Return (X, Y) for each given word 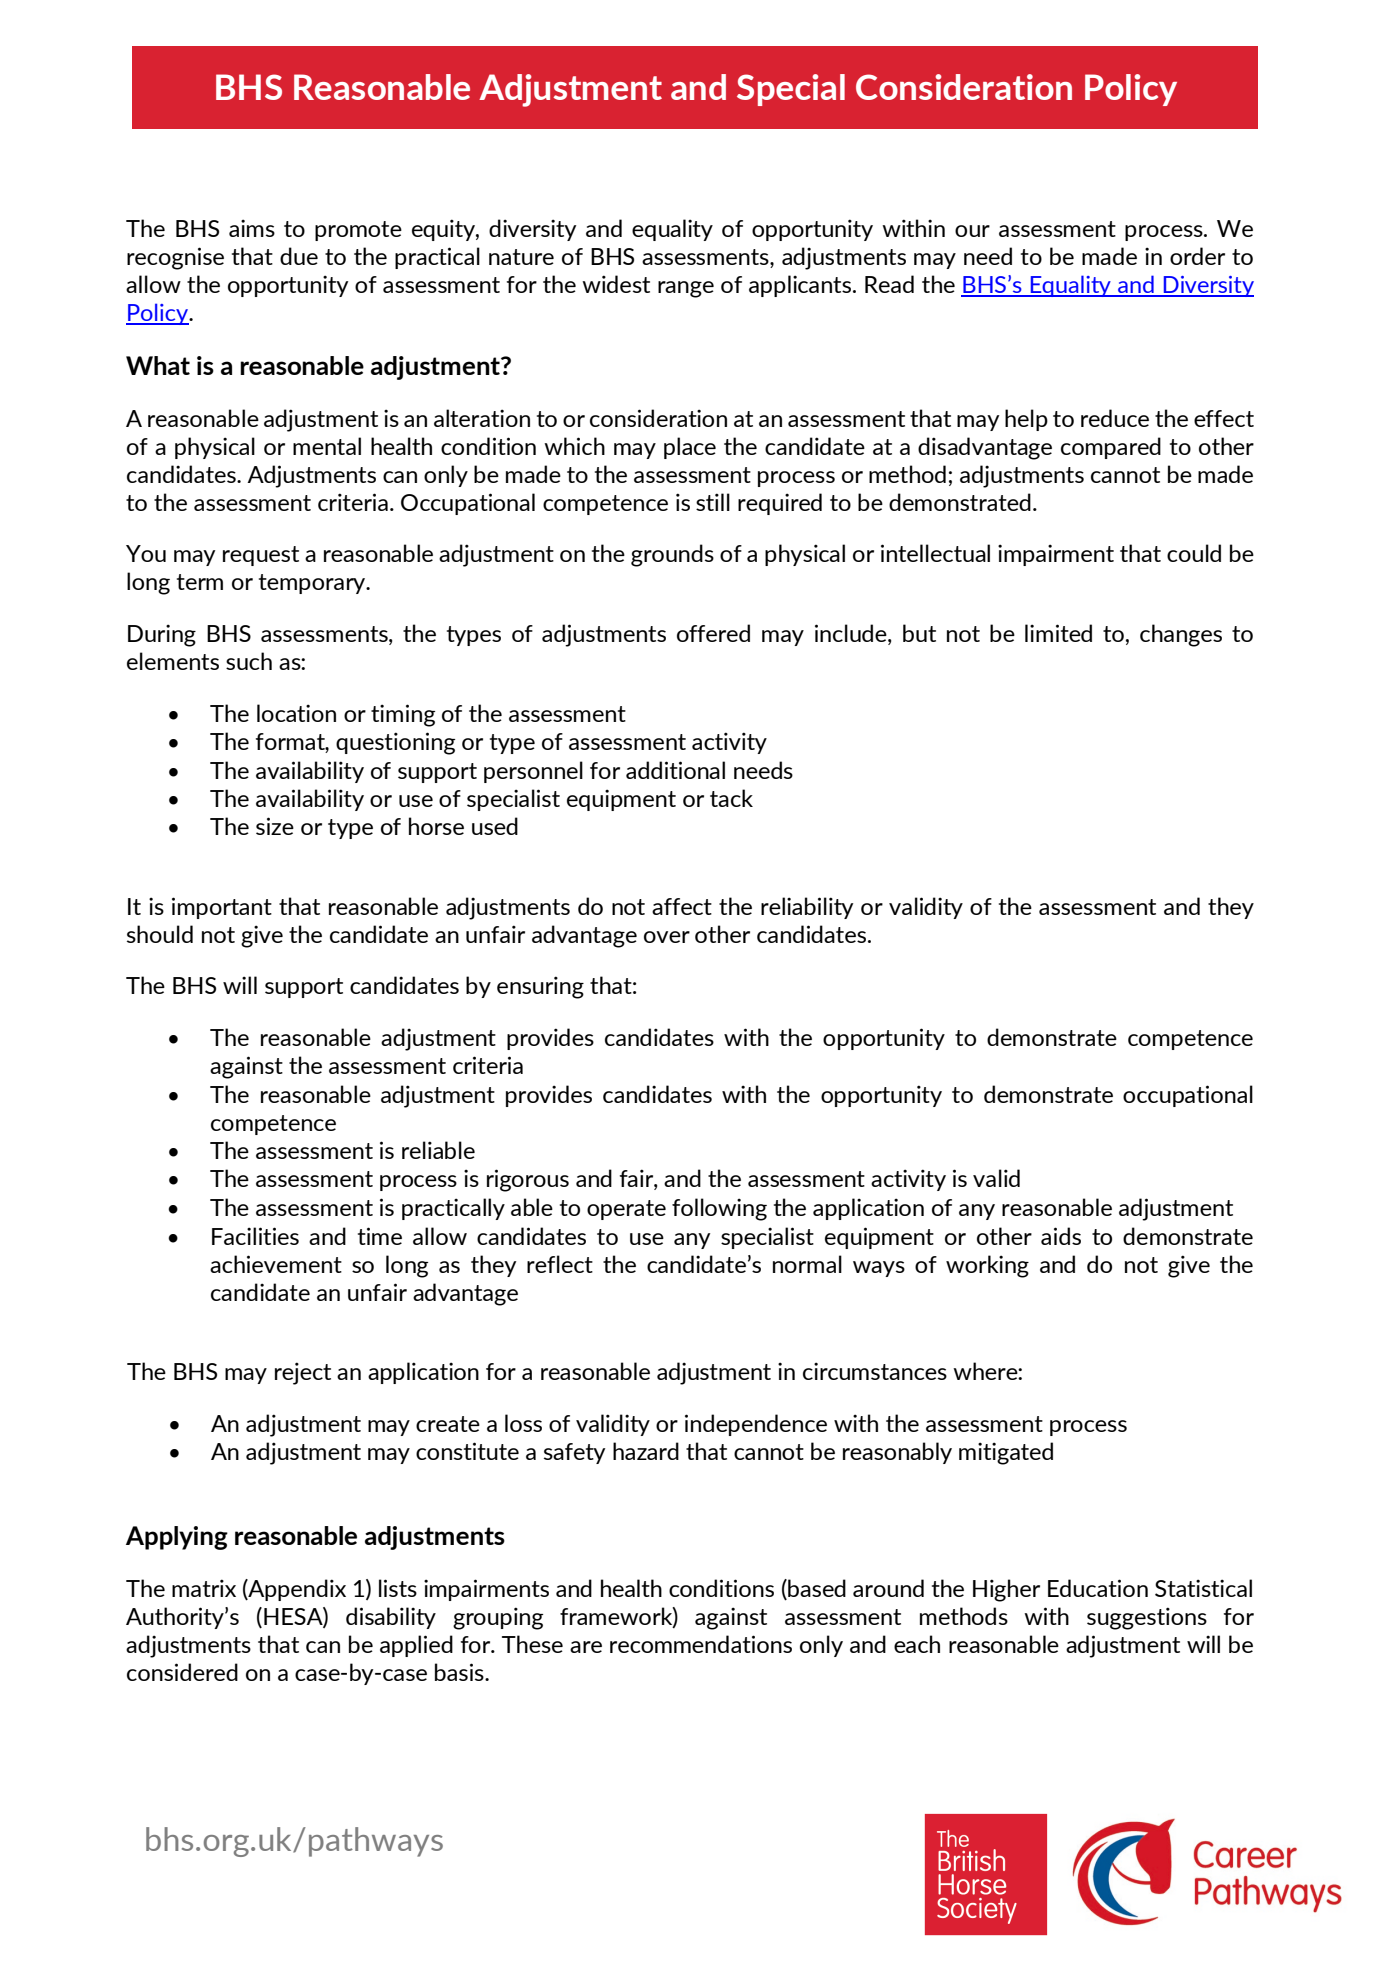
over (667, 937)
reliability (807, 908)
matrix (204, 1588)
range (686, 289)
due (299, 256)
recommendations (701, 1644)
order (1197, 256)
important (222, 908)
